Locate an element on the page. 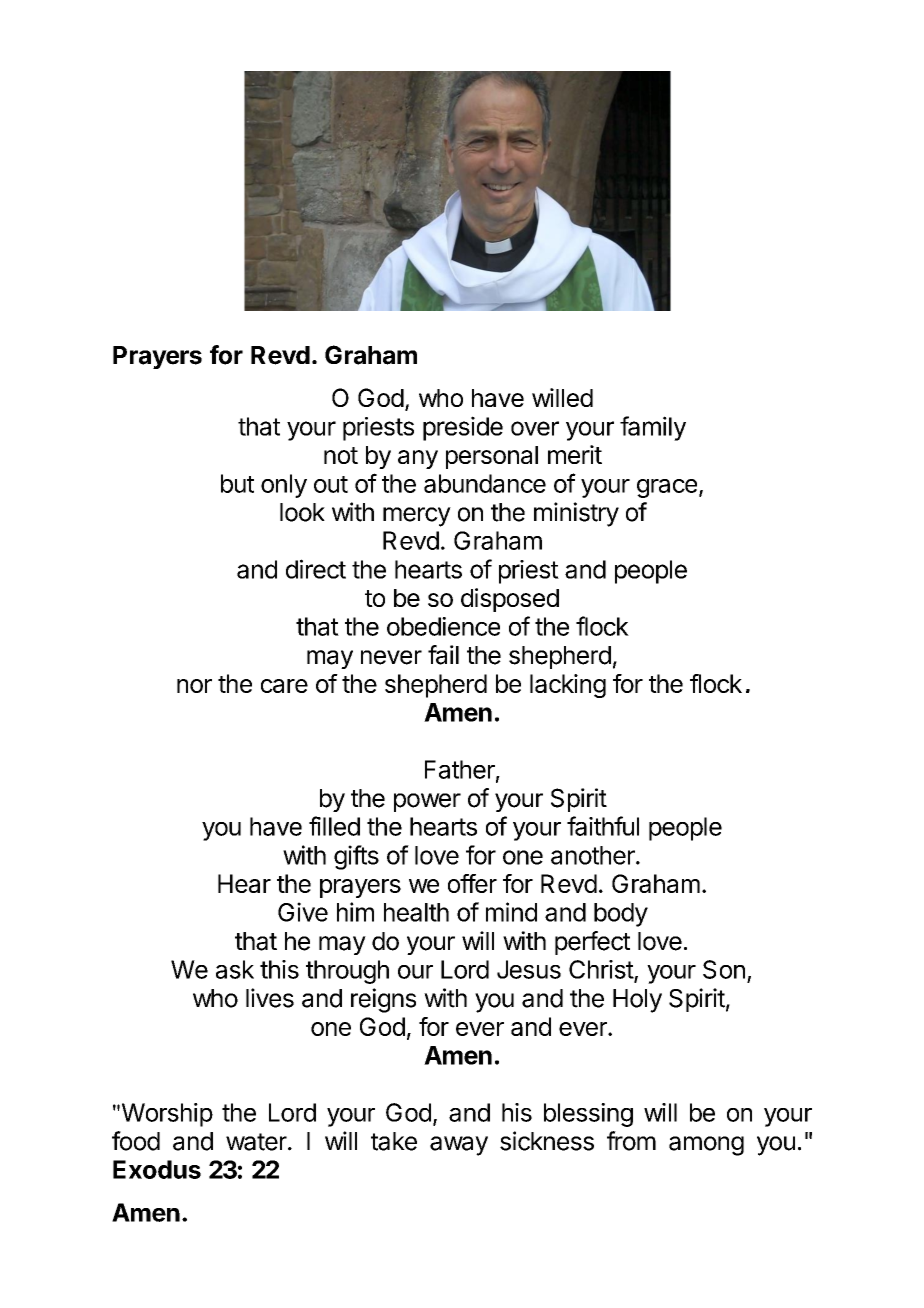 The width and height of the document is (924, 1308). power is located at coordinates (427, 802).
